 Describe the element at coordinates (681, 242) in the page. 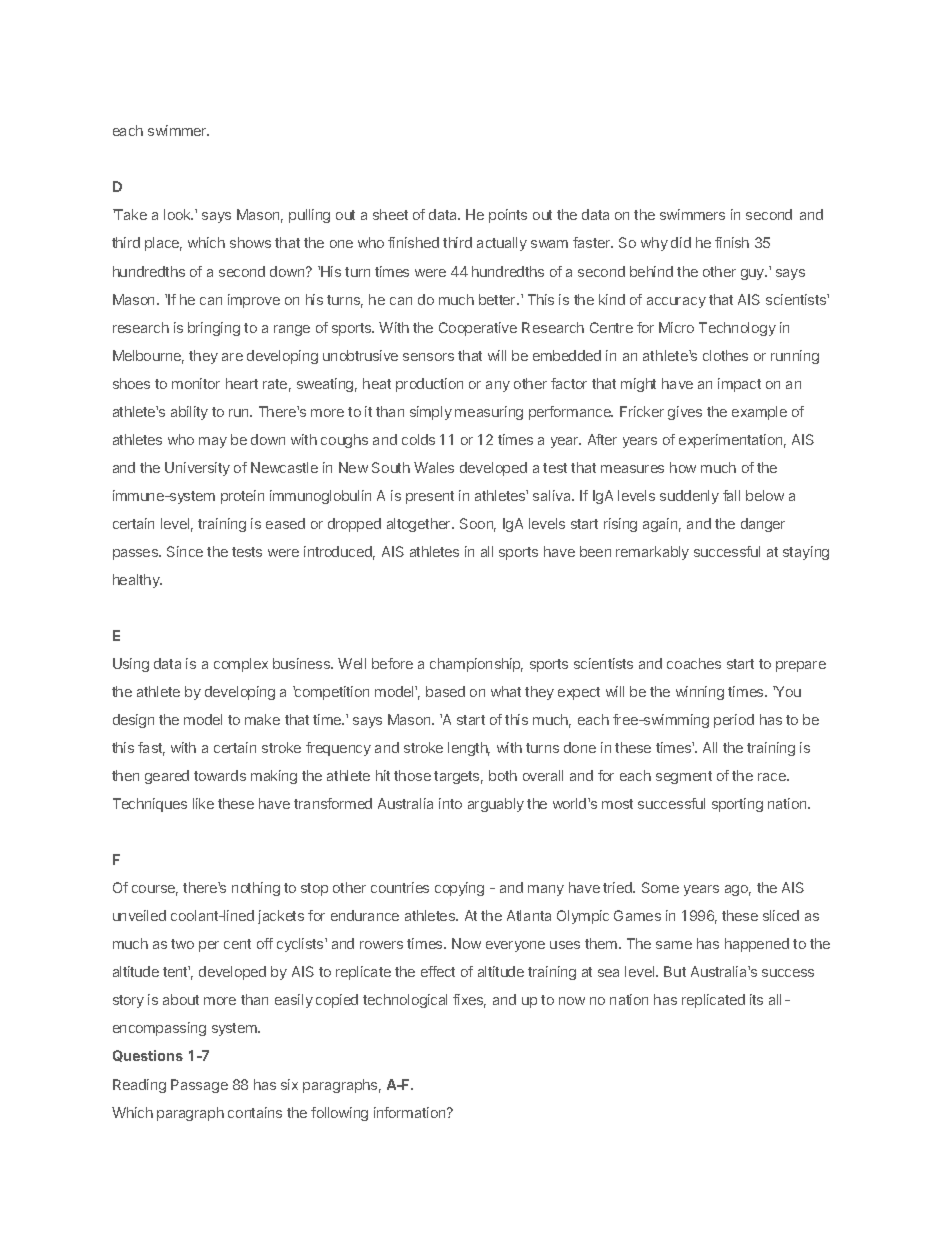

I see `did` at that location.
